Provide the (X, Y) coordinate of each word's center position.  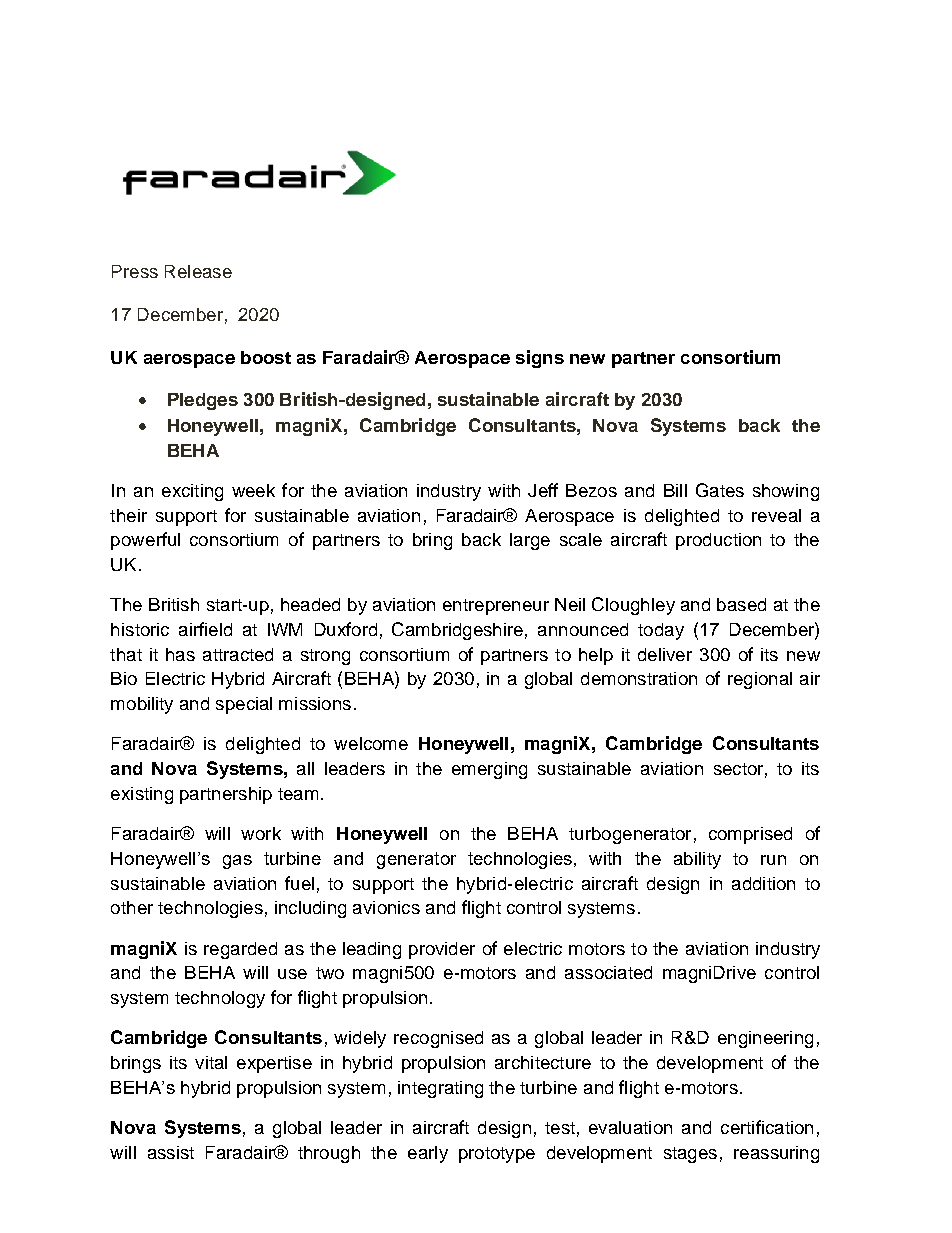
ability (697, 860)
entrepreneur (496, 607)
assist (171, 1152)
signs (540, 359)
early (428, 1154)
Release (198, 271)
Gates (720, 490)
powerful (145, 541)
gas (237, 862)
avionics (386, 907)
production (718, 541)
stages (690, 1155)
